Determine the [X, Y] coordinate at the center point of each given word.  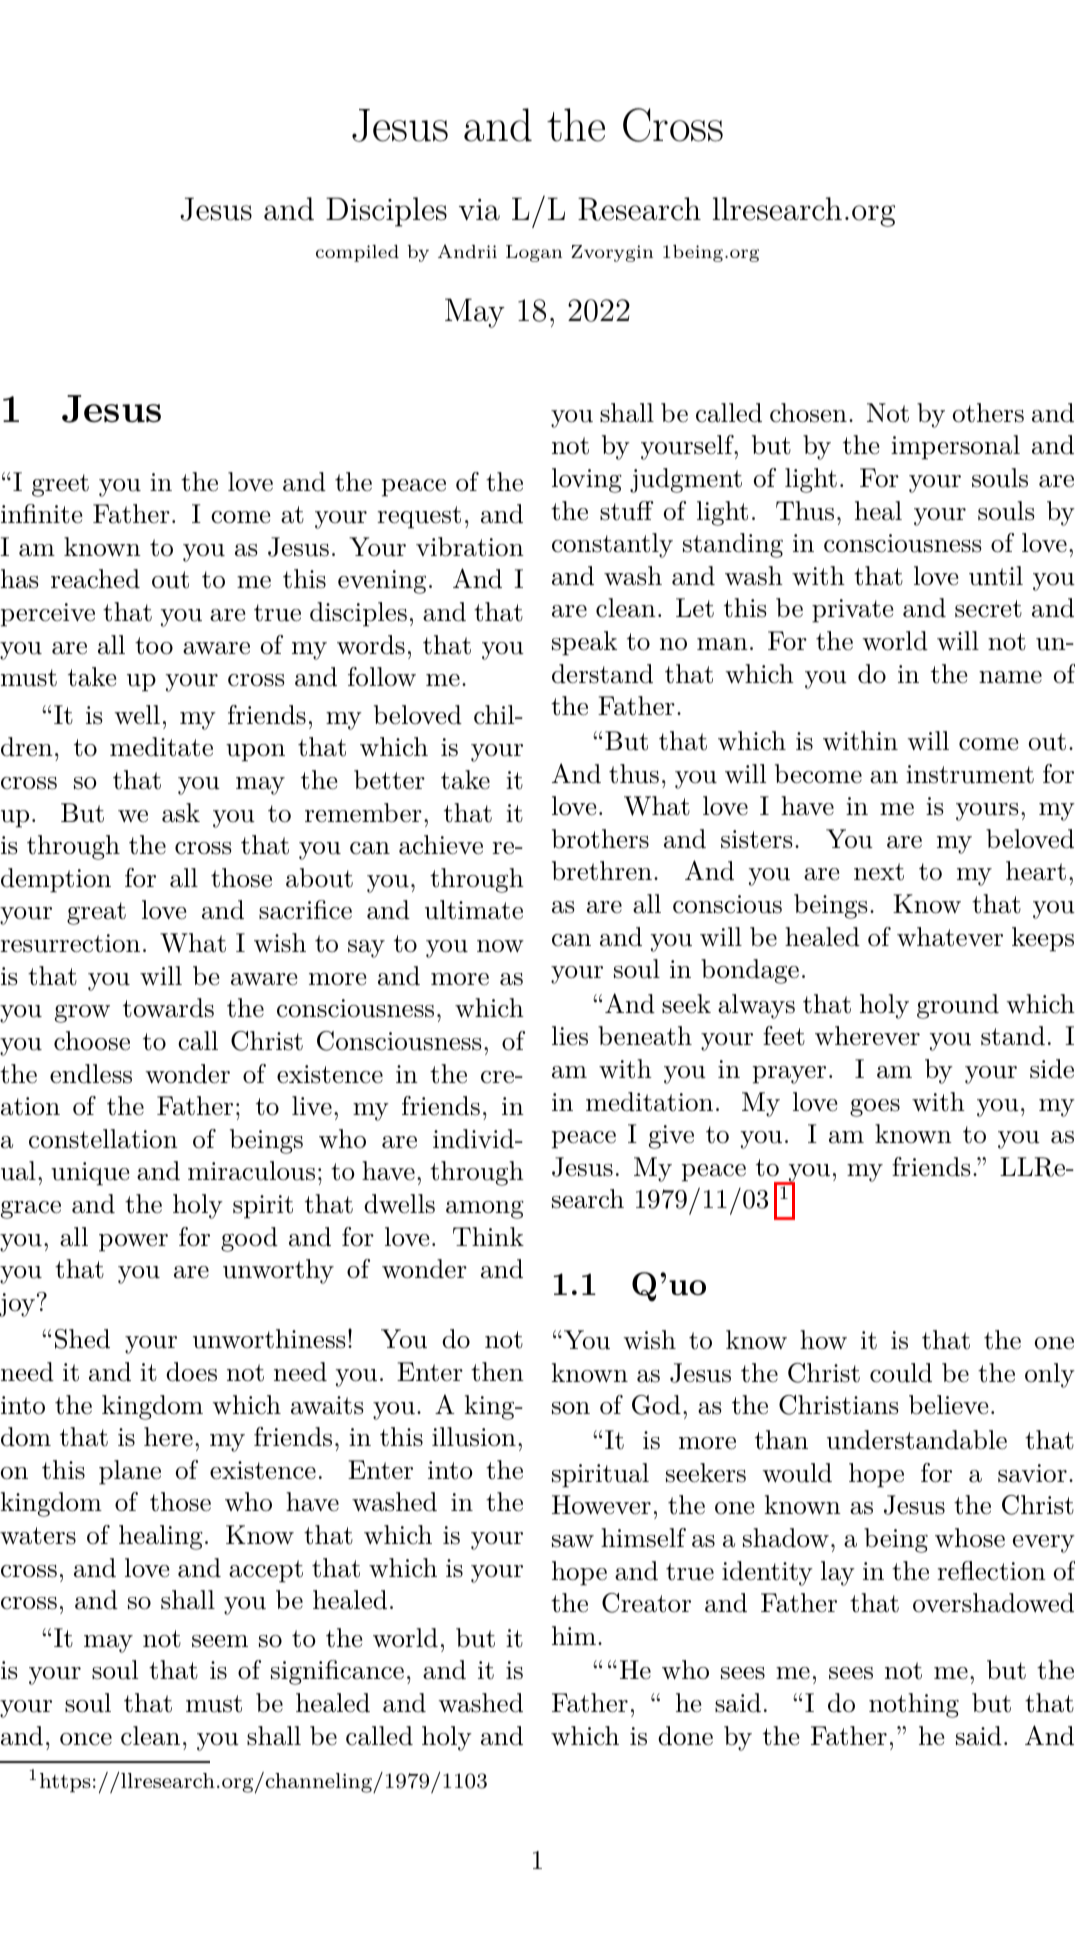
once [86, 1739]
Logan [534, 253]
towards [168, 1008]
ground [958, 1006]
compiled [357, 253]
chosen [808, 413]
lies [570, 1036]
